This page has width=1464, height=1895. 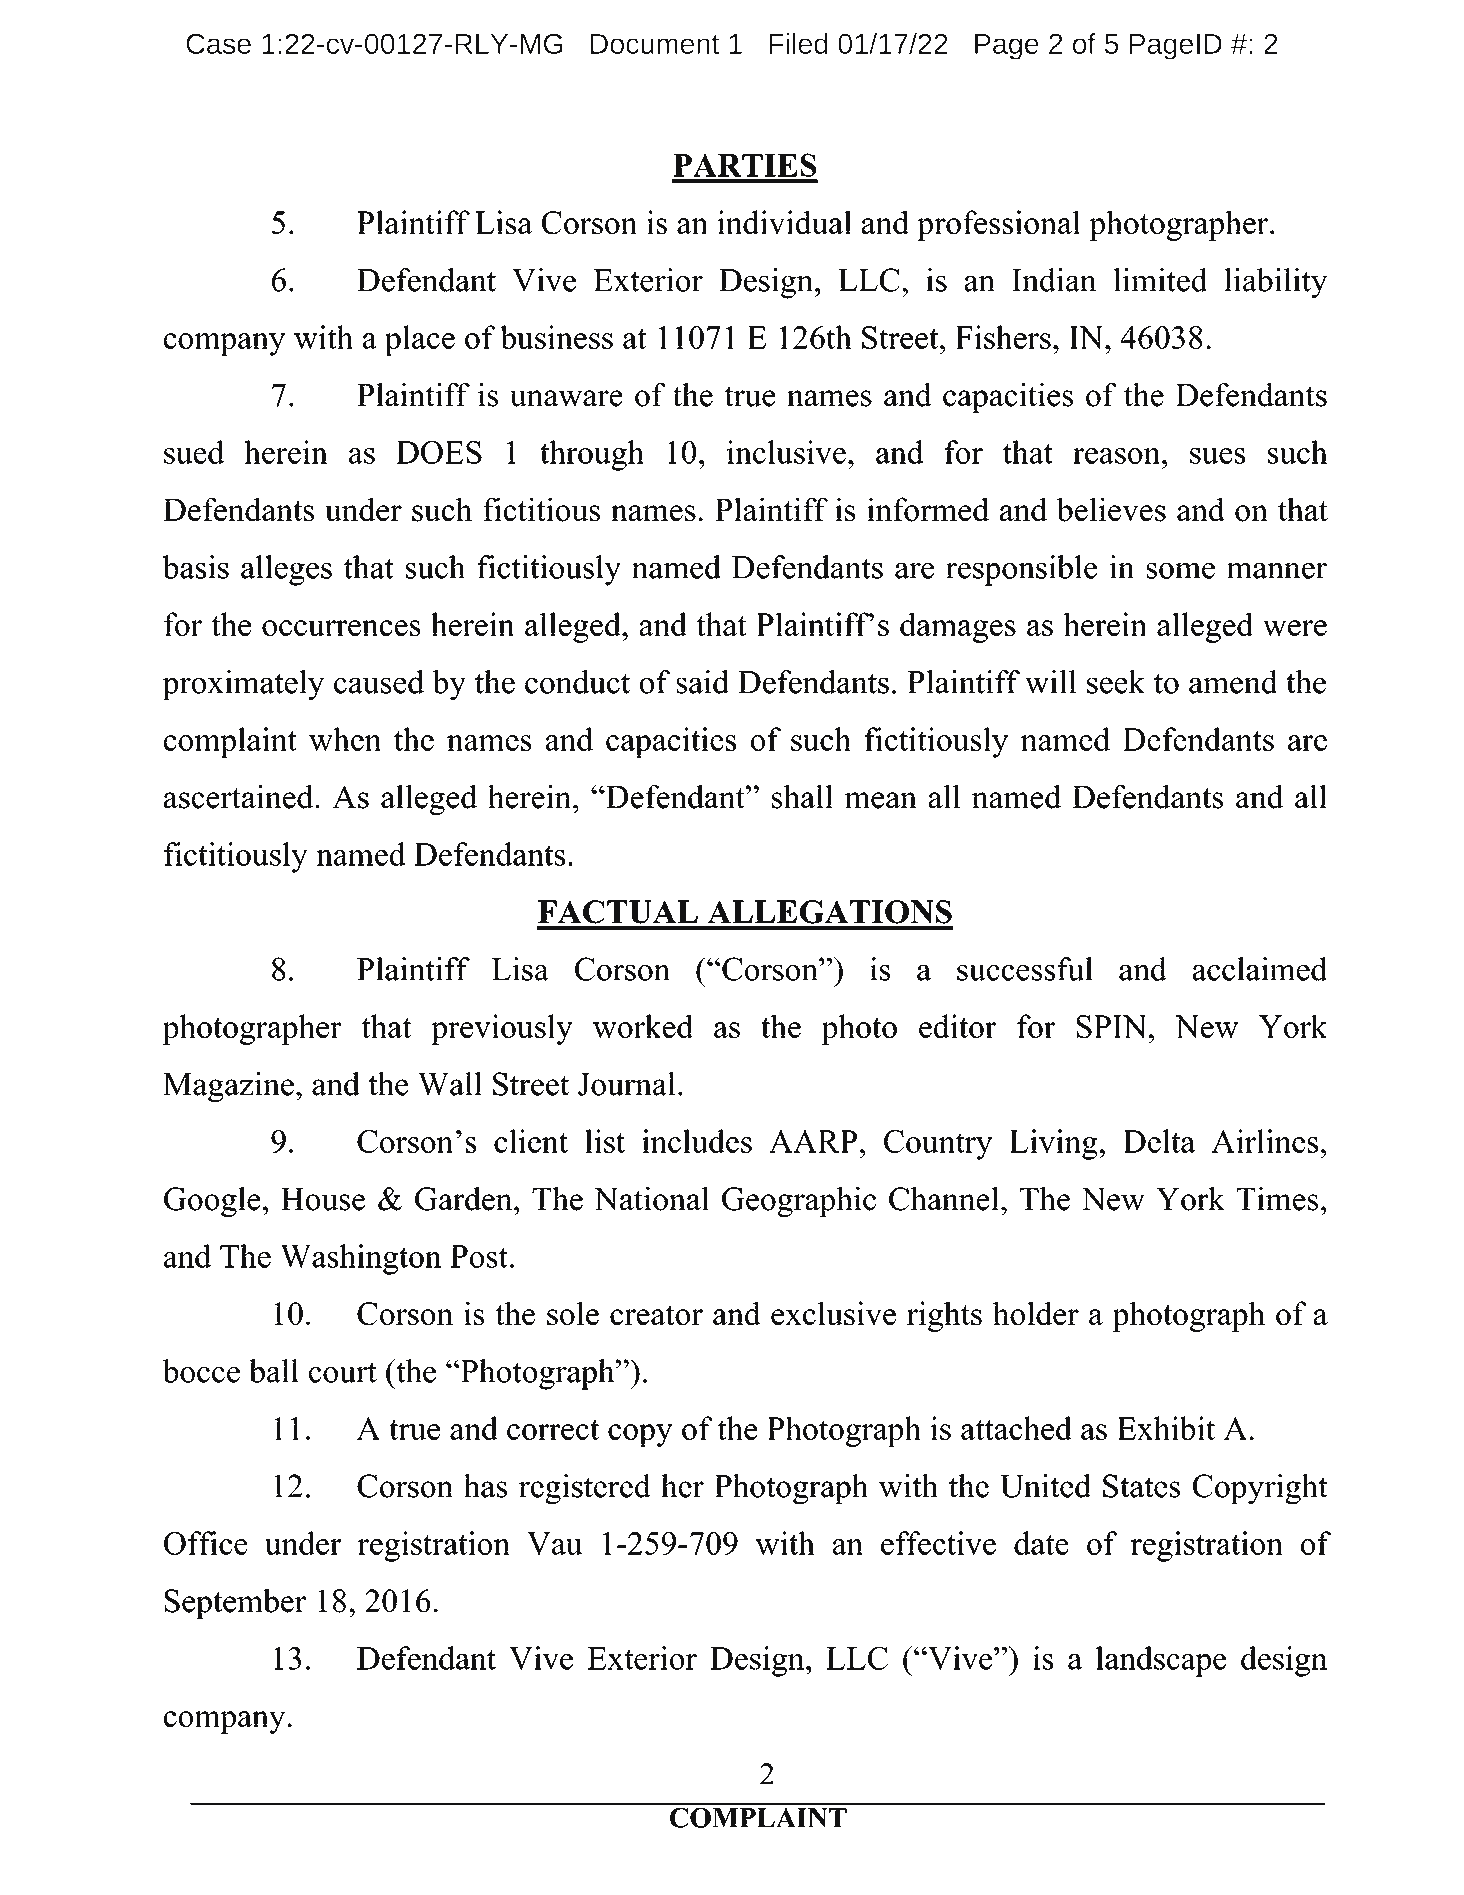 What do you see at coordinates (802, 797) in the page?
I see `shall` at bounding box center [802, 797].
